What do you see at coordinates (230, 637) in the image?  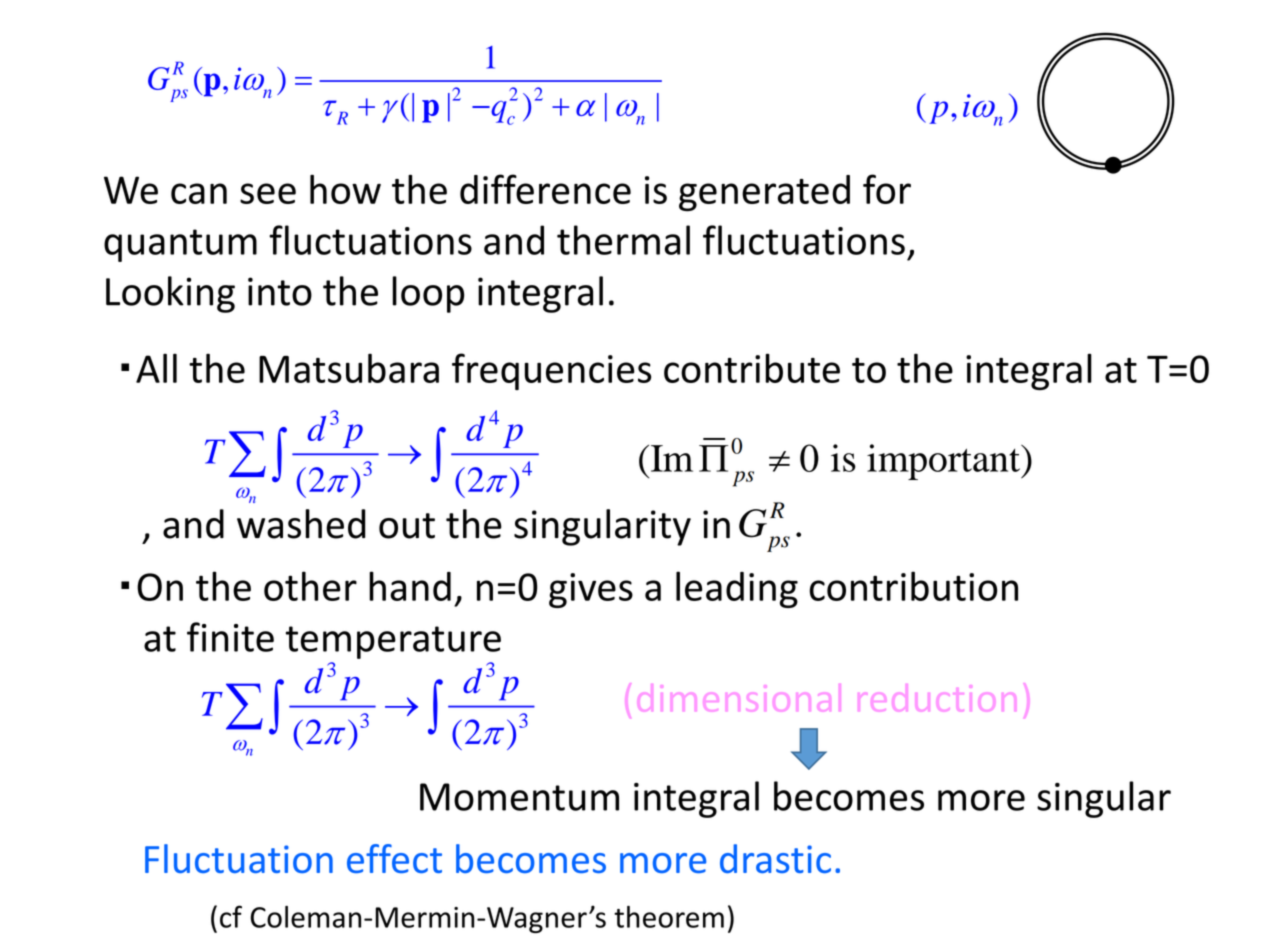 I see `finite` at bounding box center [230, 637].
